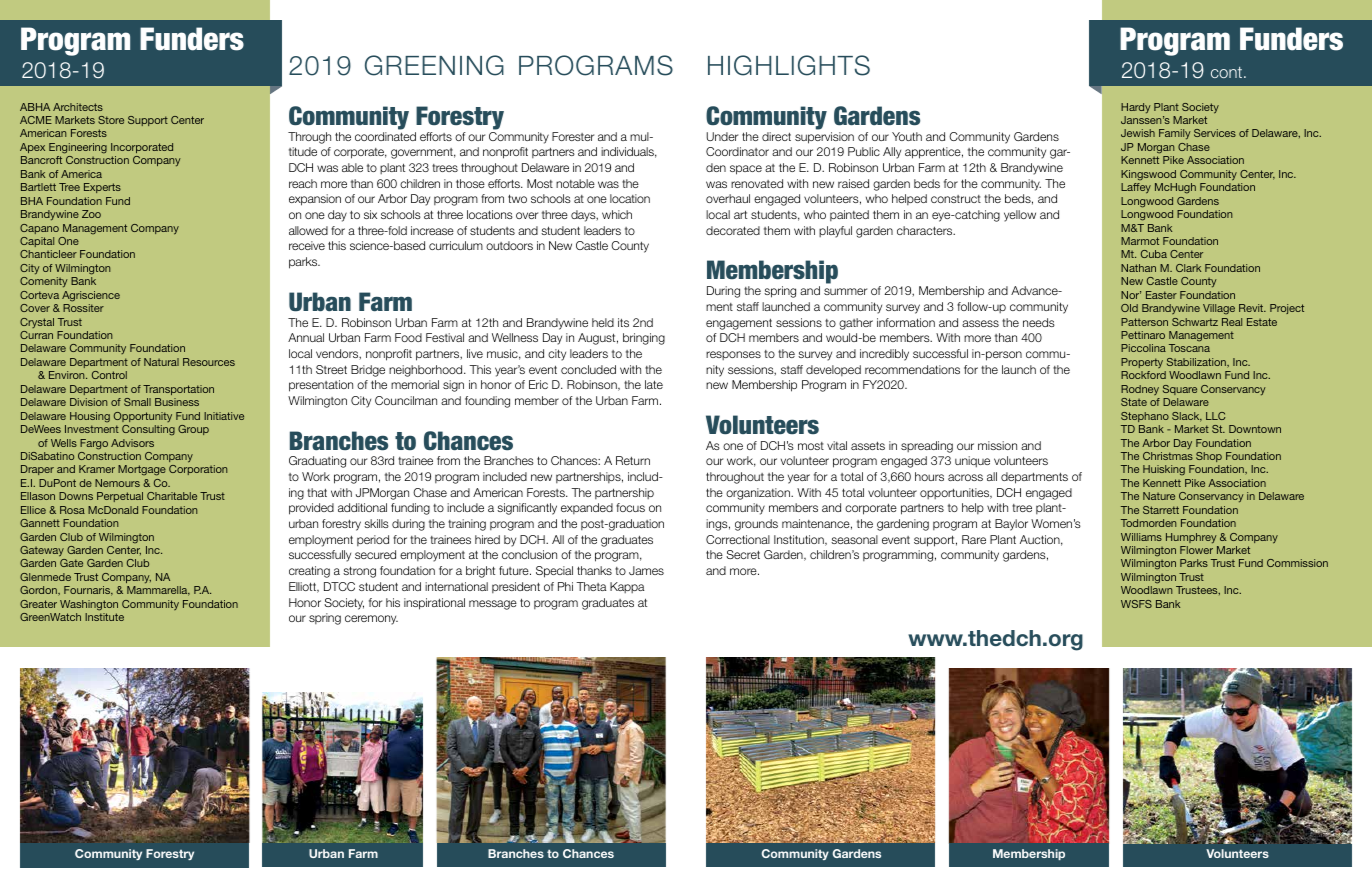 The width and height of the page is (1372, 887). I want to click on which, so click(617, 214).
